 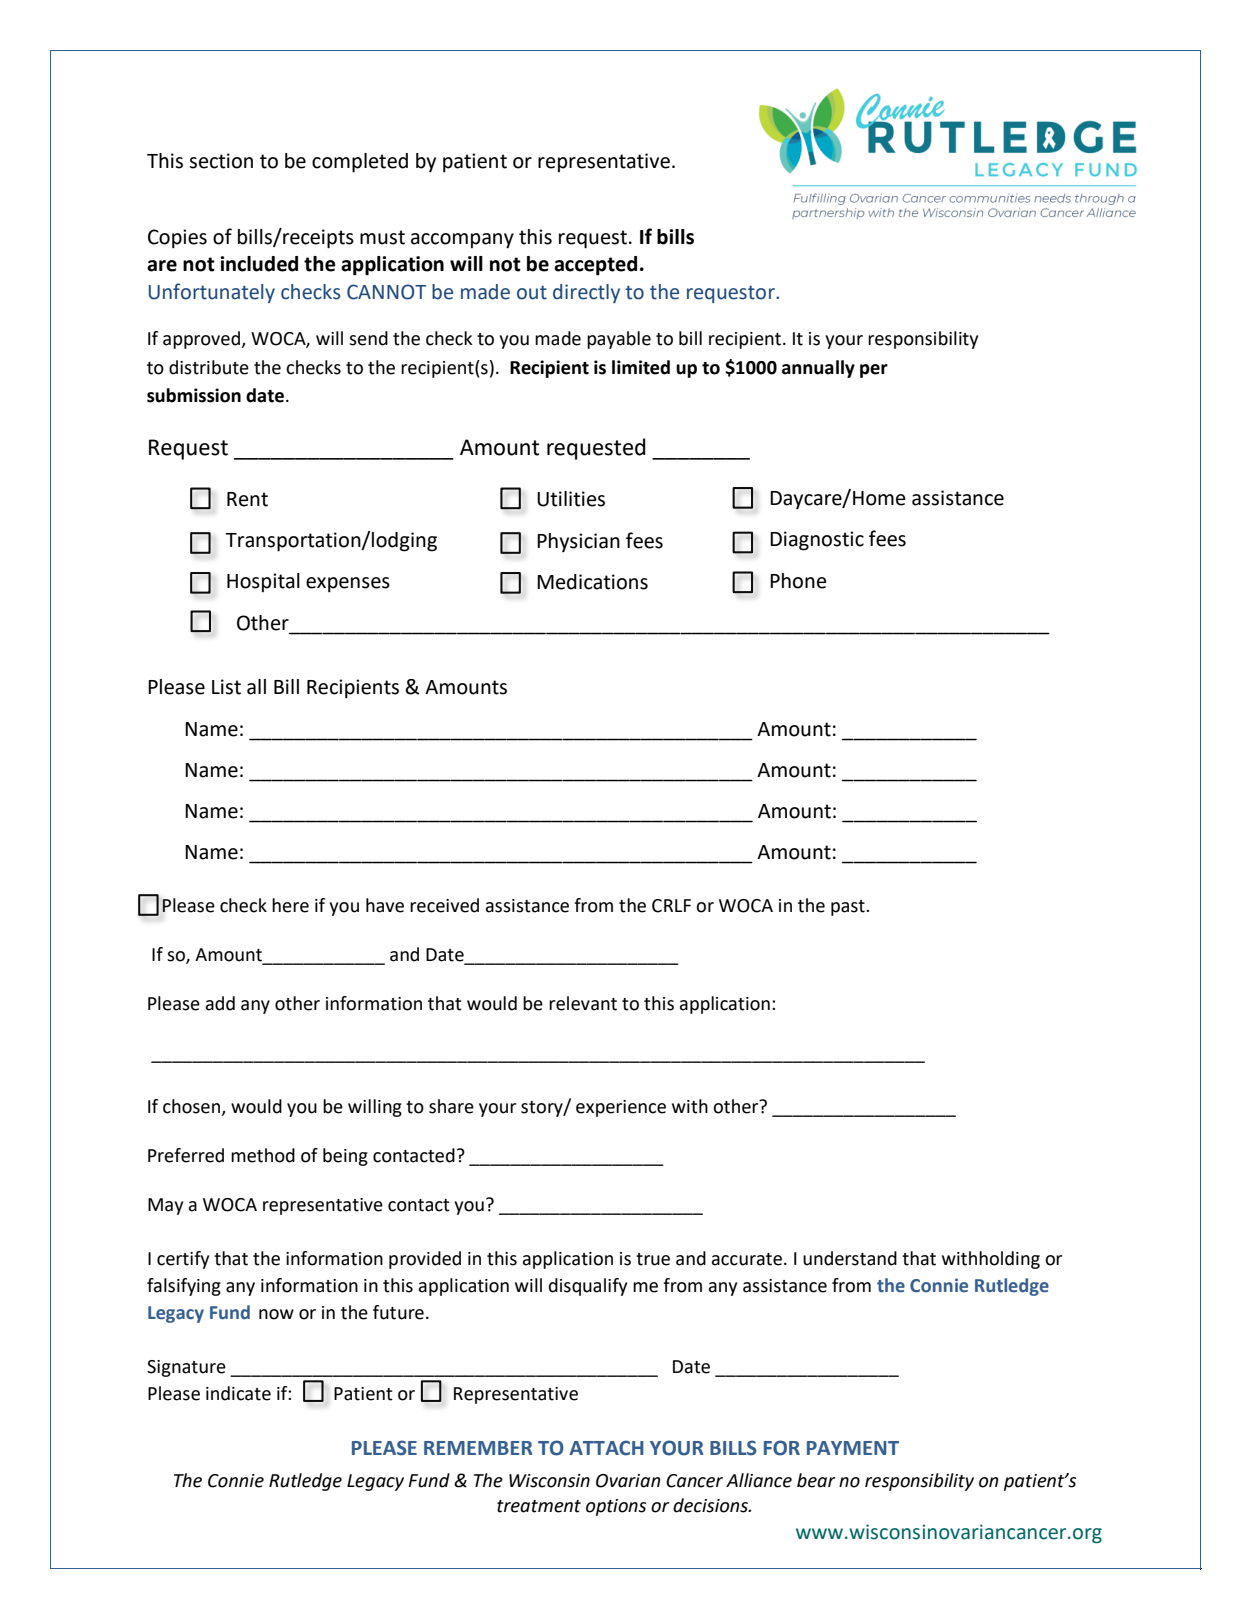 What do you see at coordinates (478, 1448) in the page?
I see `REMEMBER` at bounding box center [478, 1448].
